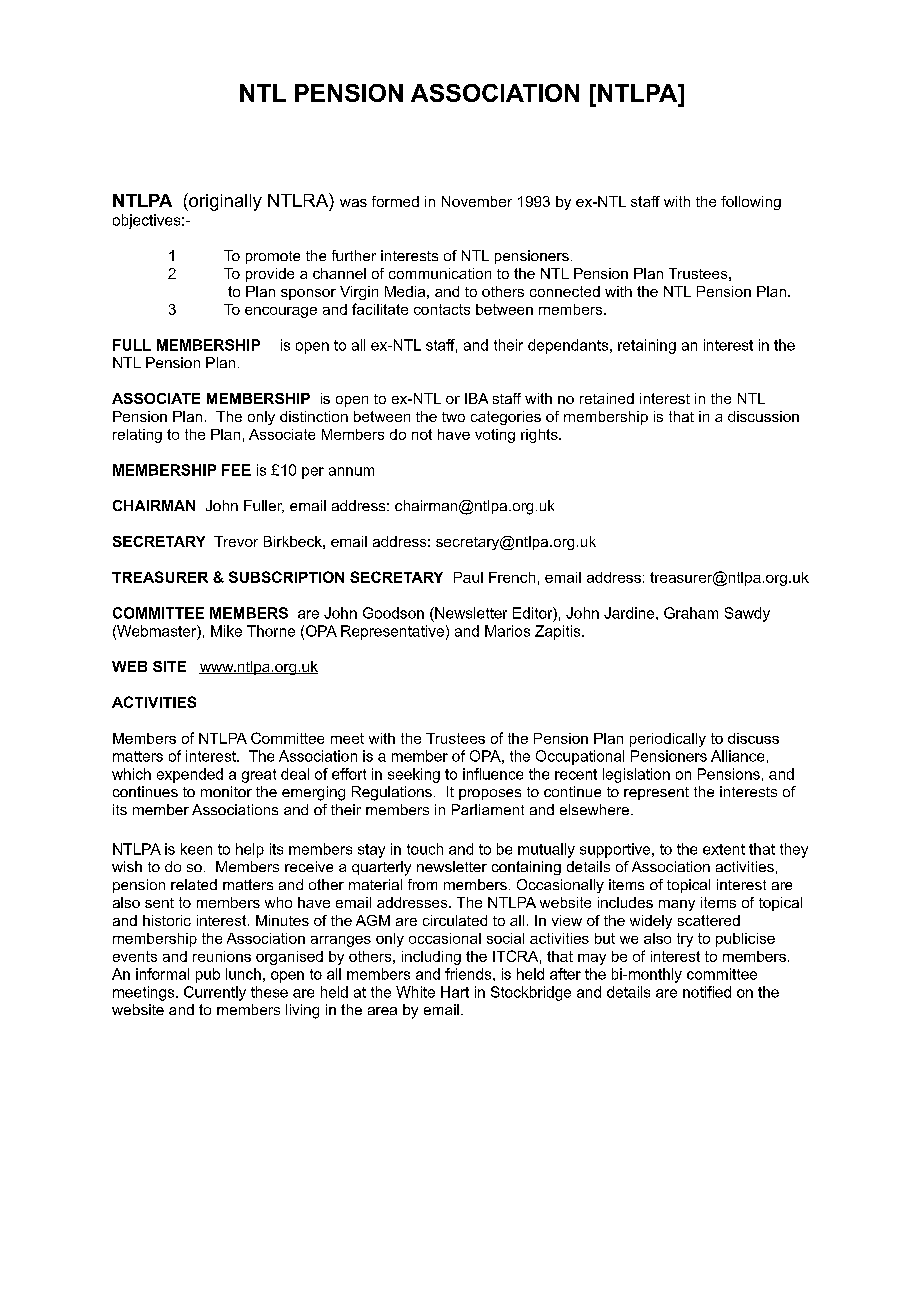 This screenshot has height=1308, width=924. What do you see at coordinates (226, 791) in the screenshot?
I see `monitor` at bounding box center [226, 791].
